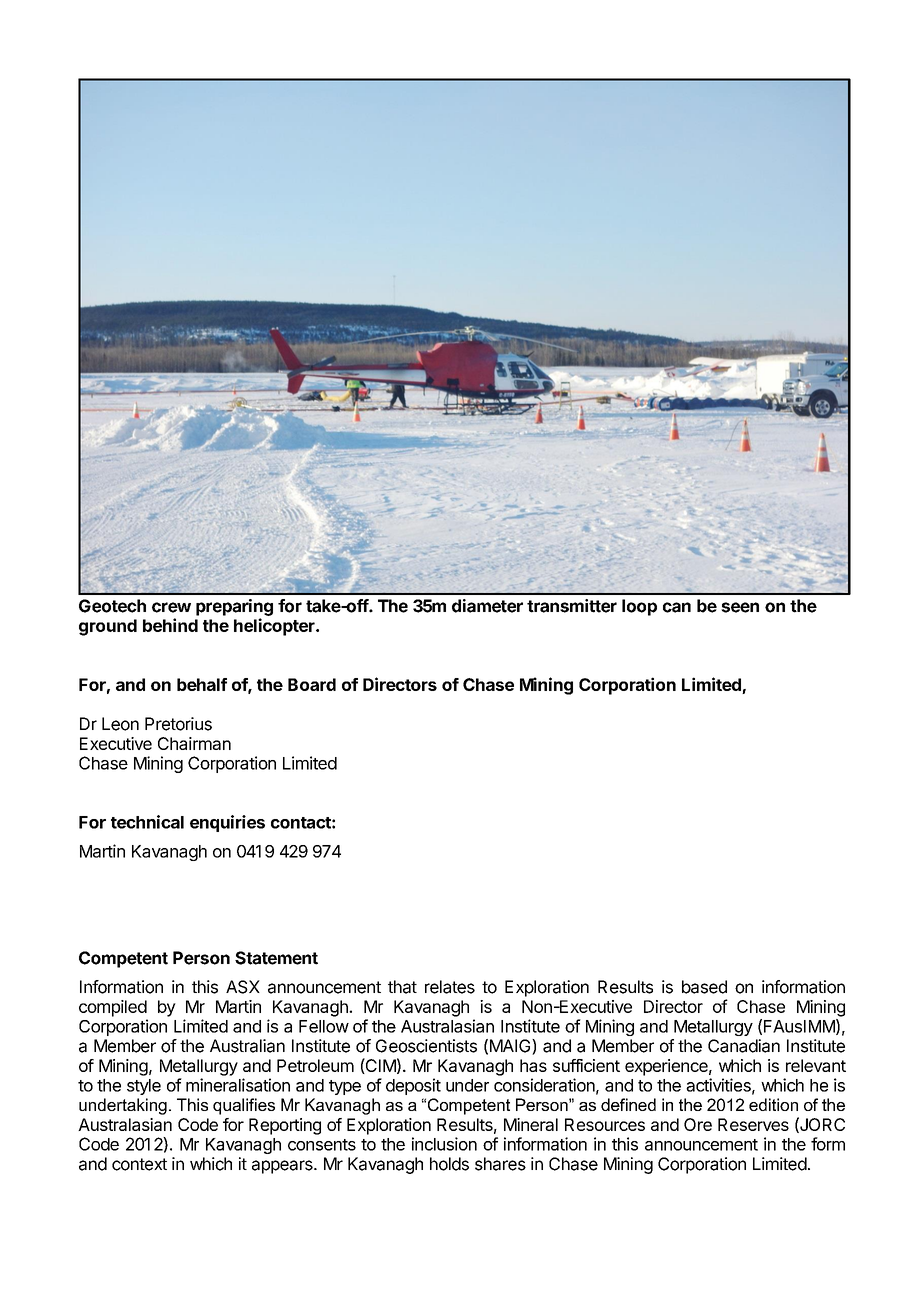 The width and height of the document is (924, 1309). What do you see at coordinates (139, 1164) in the document?
I see `context` at bounding box center [139, 1164].
